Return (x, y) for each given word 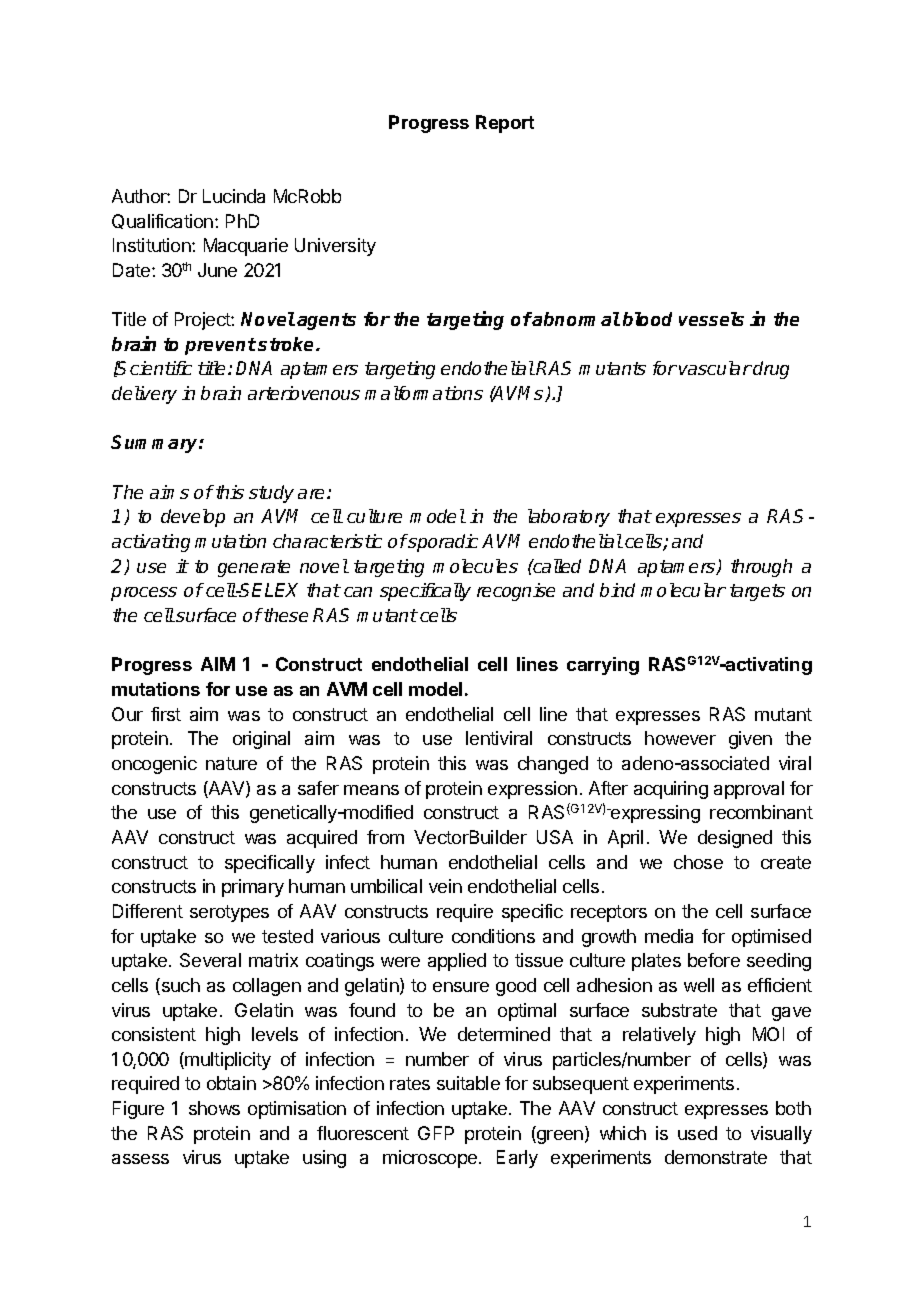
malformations (424, 393)
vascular (715, 368)
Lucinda (234, 196)
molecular (683, 590)
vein (445, 886)
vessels (711, 319)
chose (698, 862)
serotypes (229, 913)
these (285, 615)
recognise (516, 592)
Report (505, 124)
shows (214, 1108)
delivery (144, 395)
